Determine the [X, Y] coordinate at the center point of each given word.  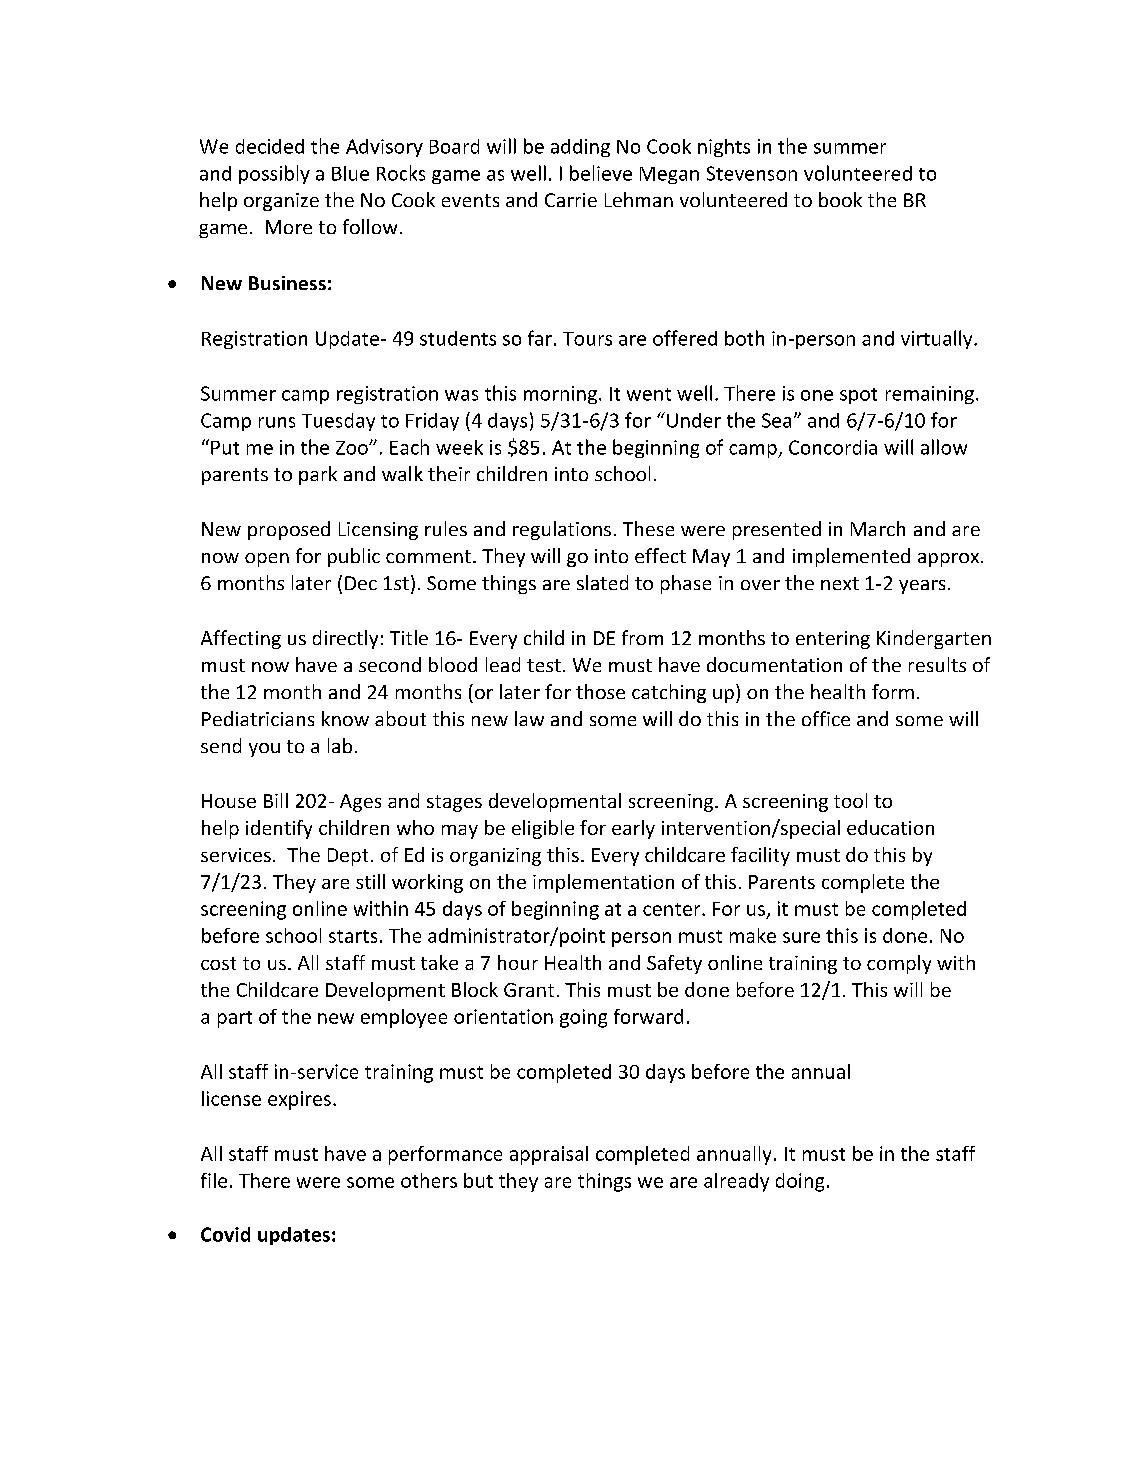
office [826, 718]
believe [601, 173]
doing [800, 1182]
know [345, 718]
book [840, 199]
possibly [274, 174]
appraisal [549, 1155]
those [600, 691]
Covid [225, 1234]
